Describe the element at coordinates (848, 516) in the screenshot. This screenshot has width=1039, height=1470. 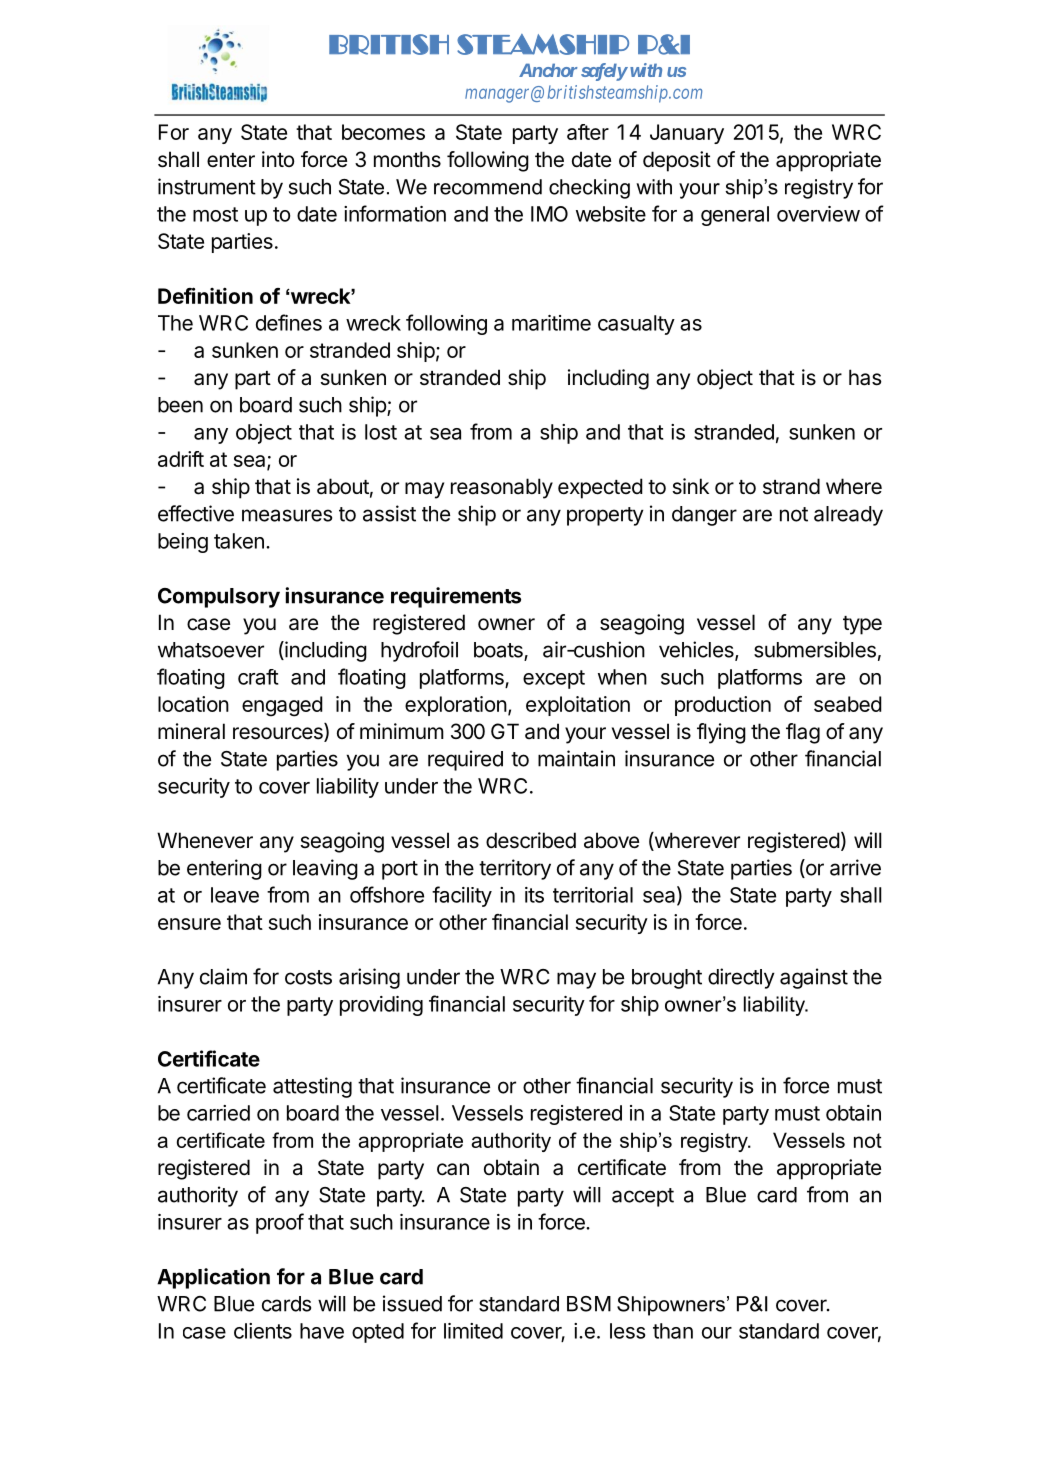
I see `already` at that location.
